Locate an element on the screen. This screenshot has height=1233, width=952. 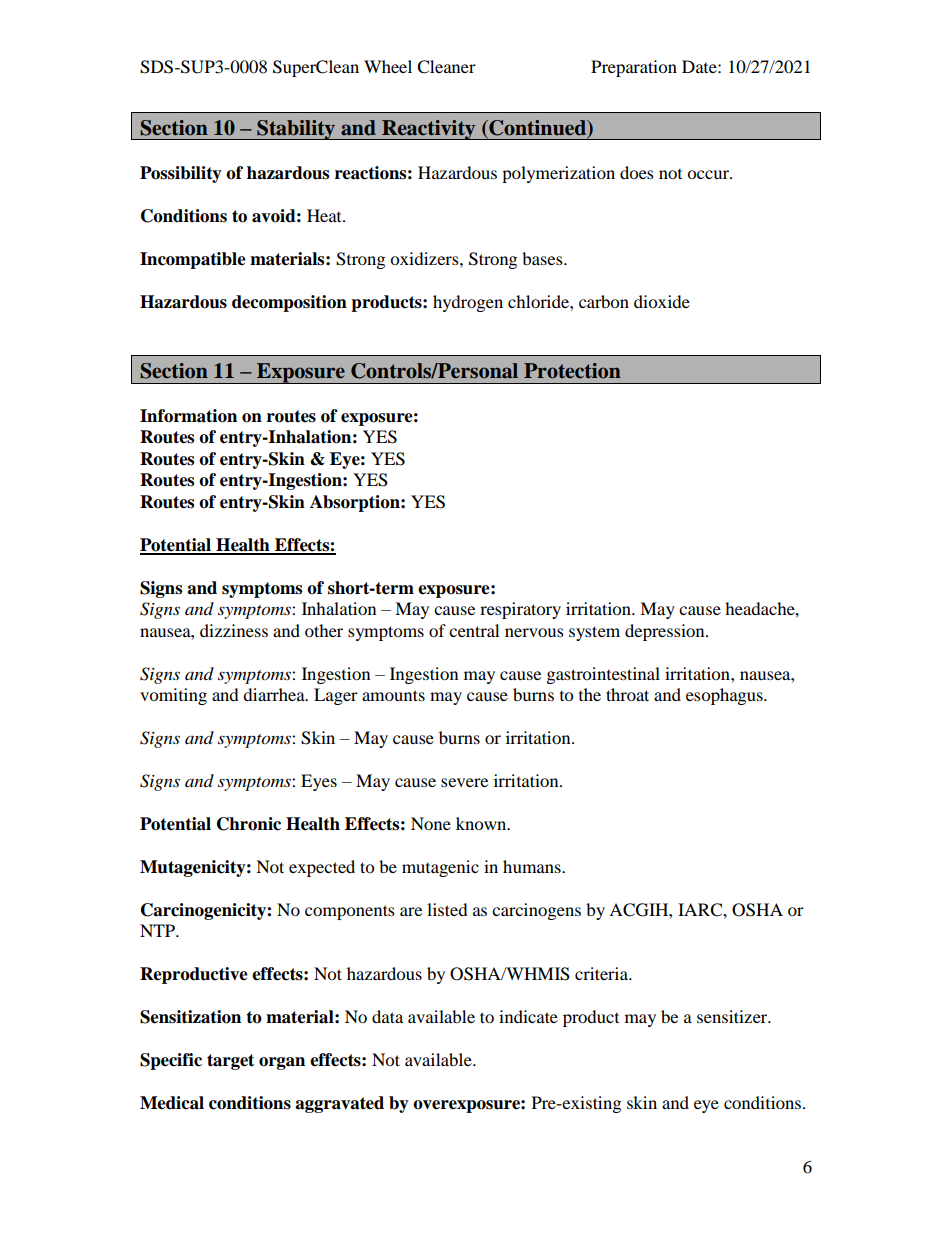
Preparation is located at coordinates (634, 68).
